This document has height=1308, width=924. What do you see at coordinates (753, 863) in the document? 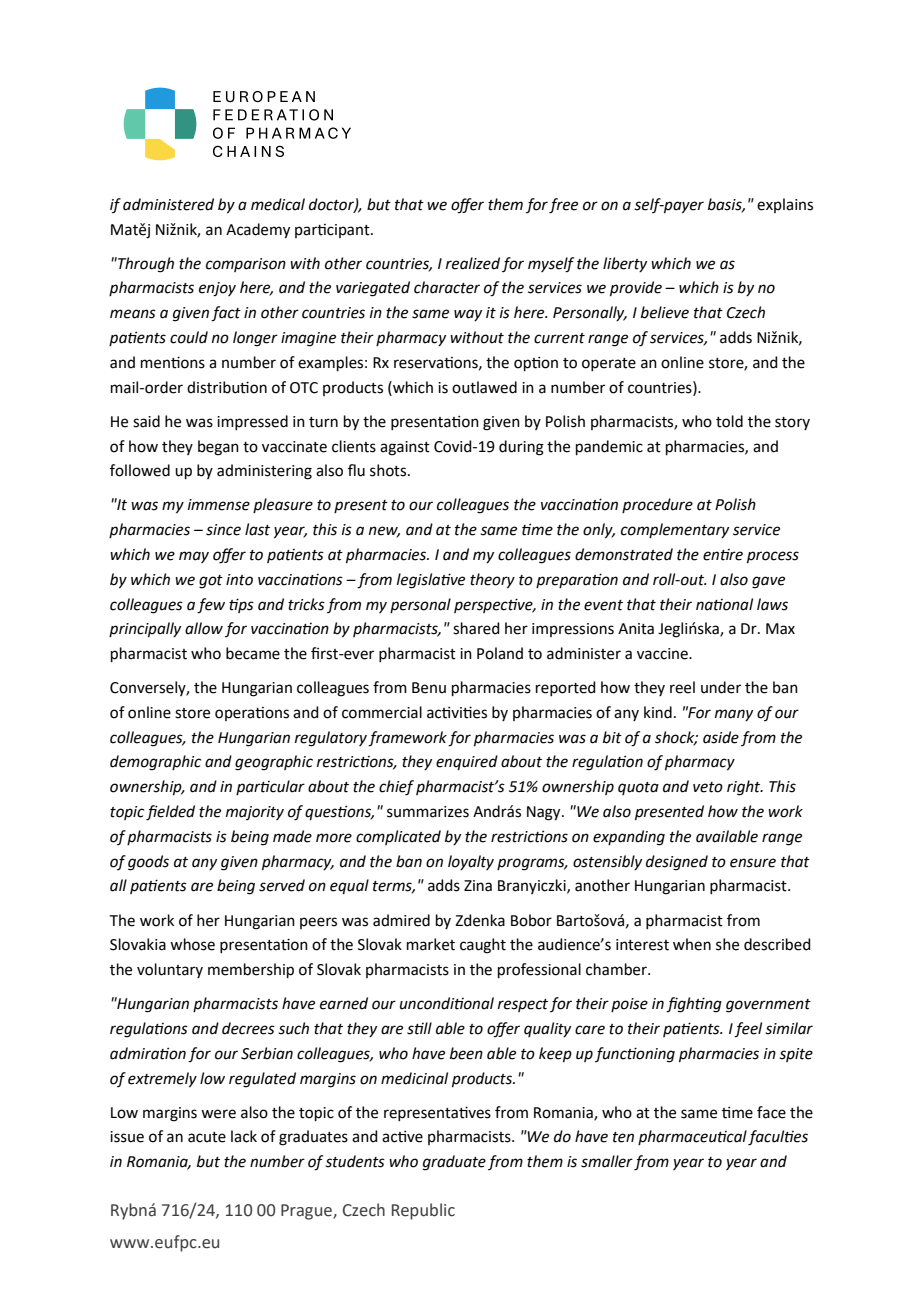
I see `ensure` at bounding box center [753, 863].
